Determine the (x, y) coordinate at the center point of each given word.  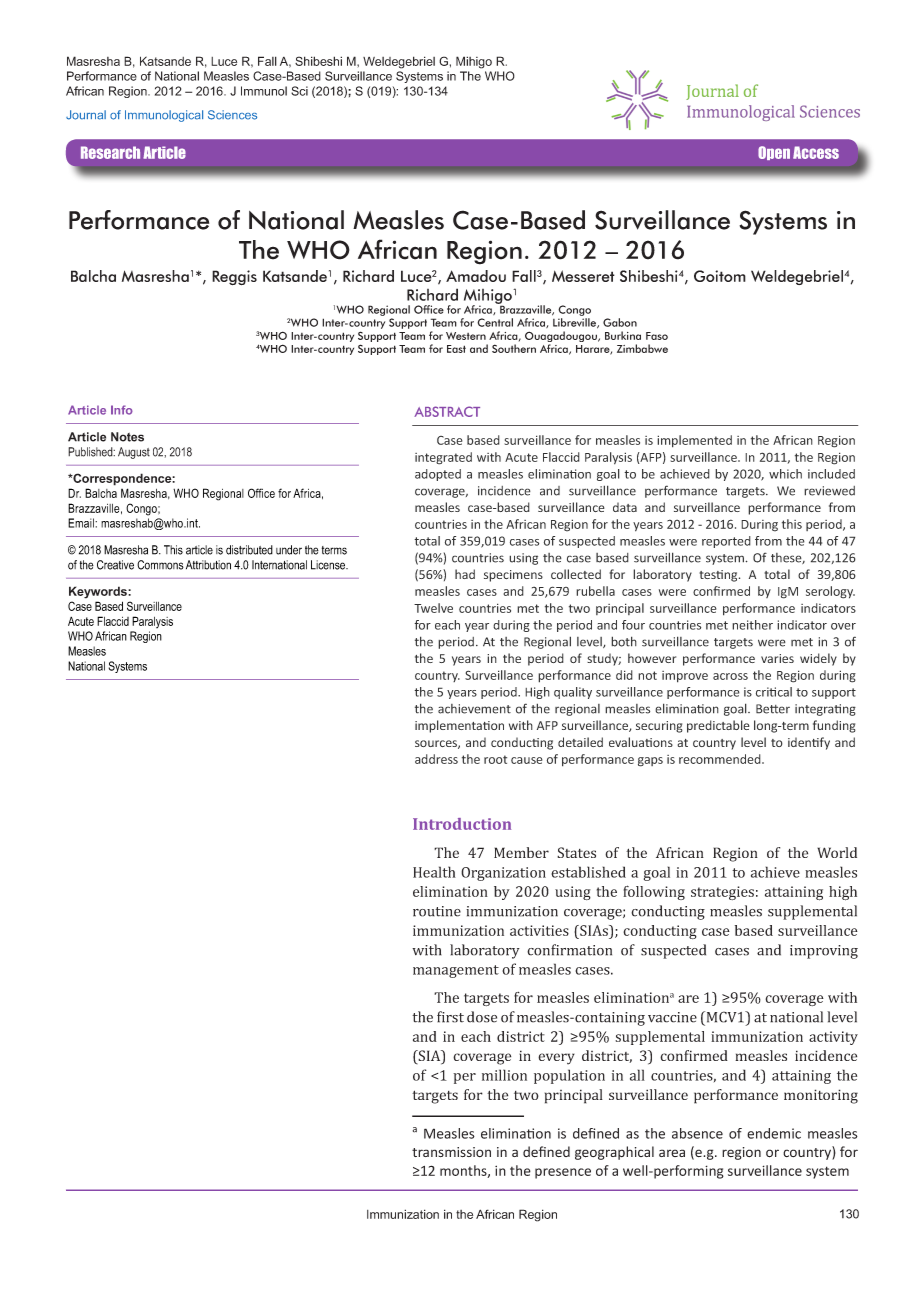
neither (752, 625)
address (436, 759)
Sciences (232, 115)
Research (110, 152)
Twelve (433, 608)
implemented (694, 441)
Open (774, 153)
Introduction (462, 824)
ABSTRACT (447, 411)
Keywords (99, 592)
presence (563, 1173)
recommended (721, 759)
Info (122, 410)
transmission (451, 1152)
